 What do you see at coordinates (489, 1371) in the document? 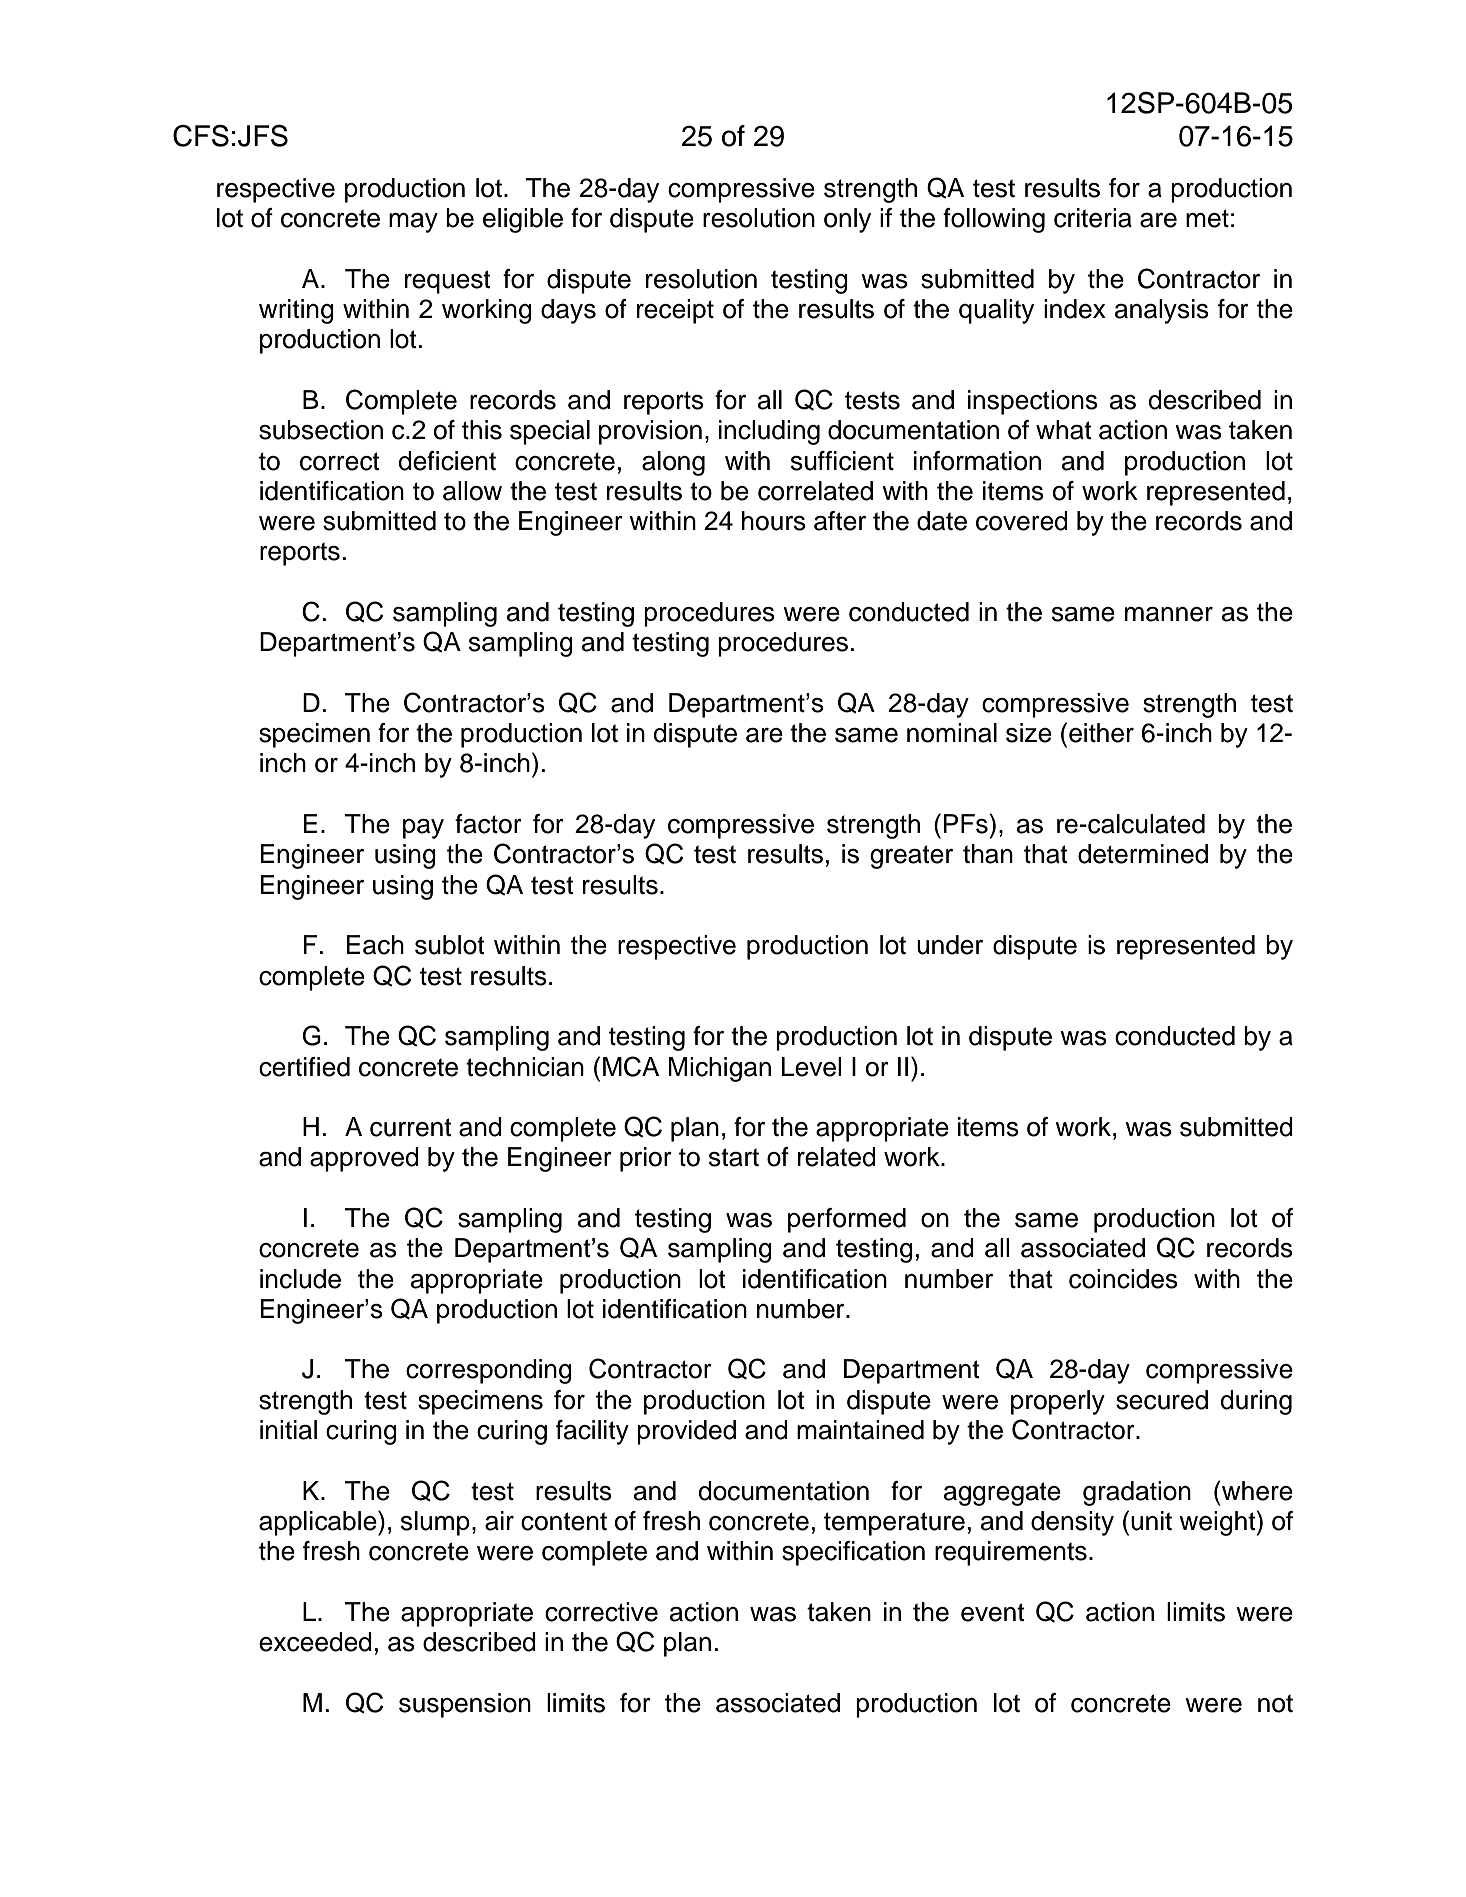
I see `corresponding` at bounding box center [489, 1371].
